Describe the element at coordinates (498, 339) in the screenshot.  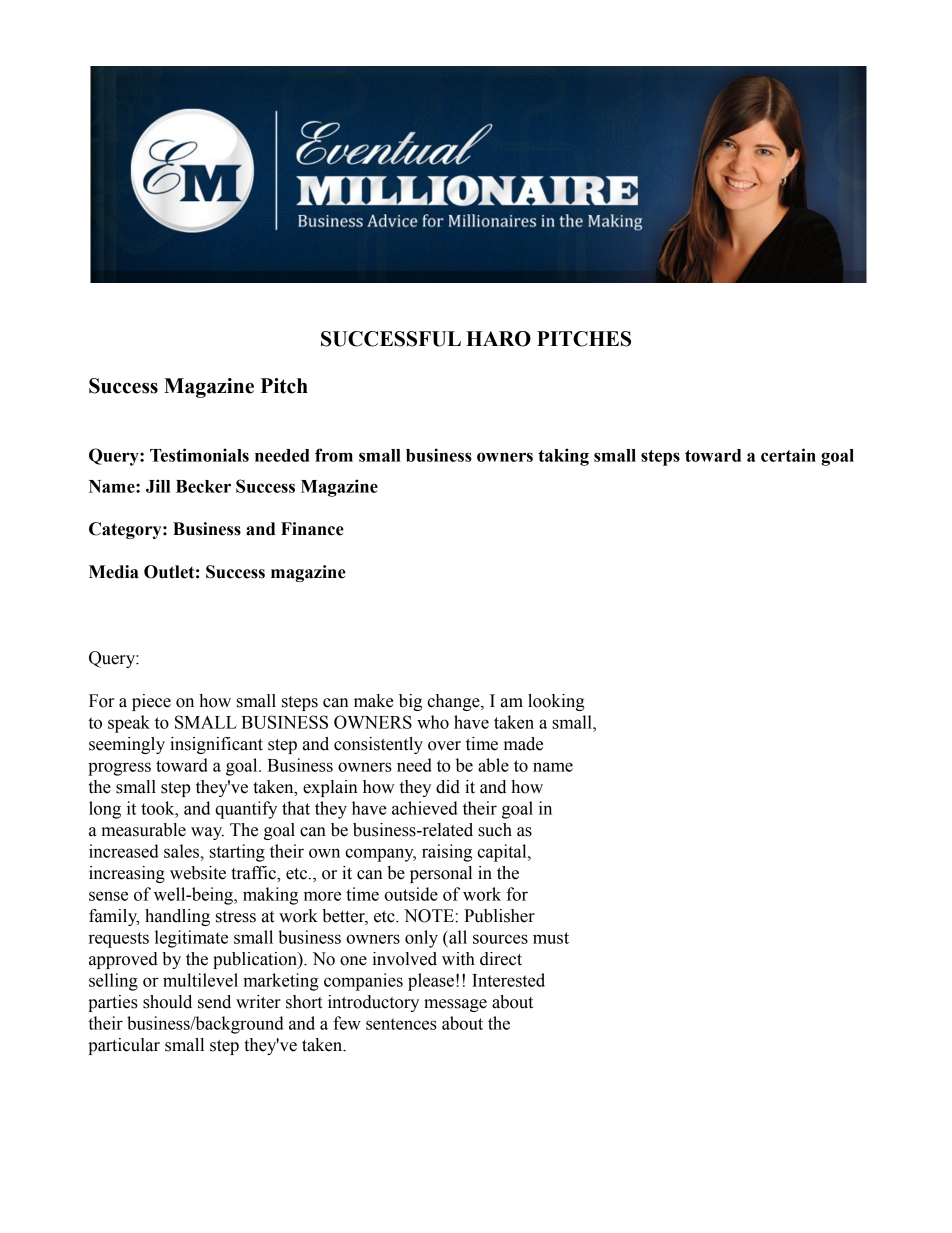
I see `HARO` at that location.
